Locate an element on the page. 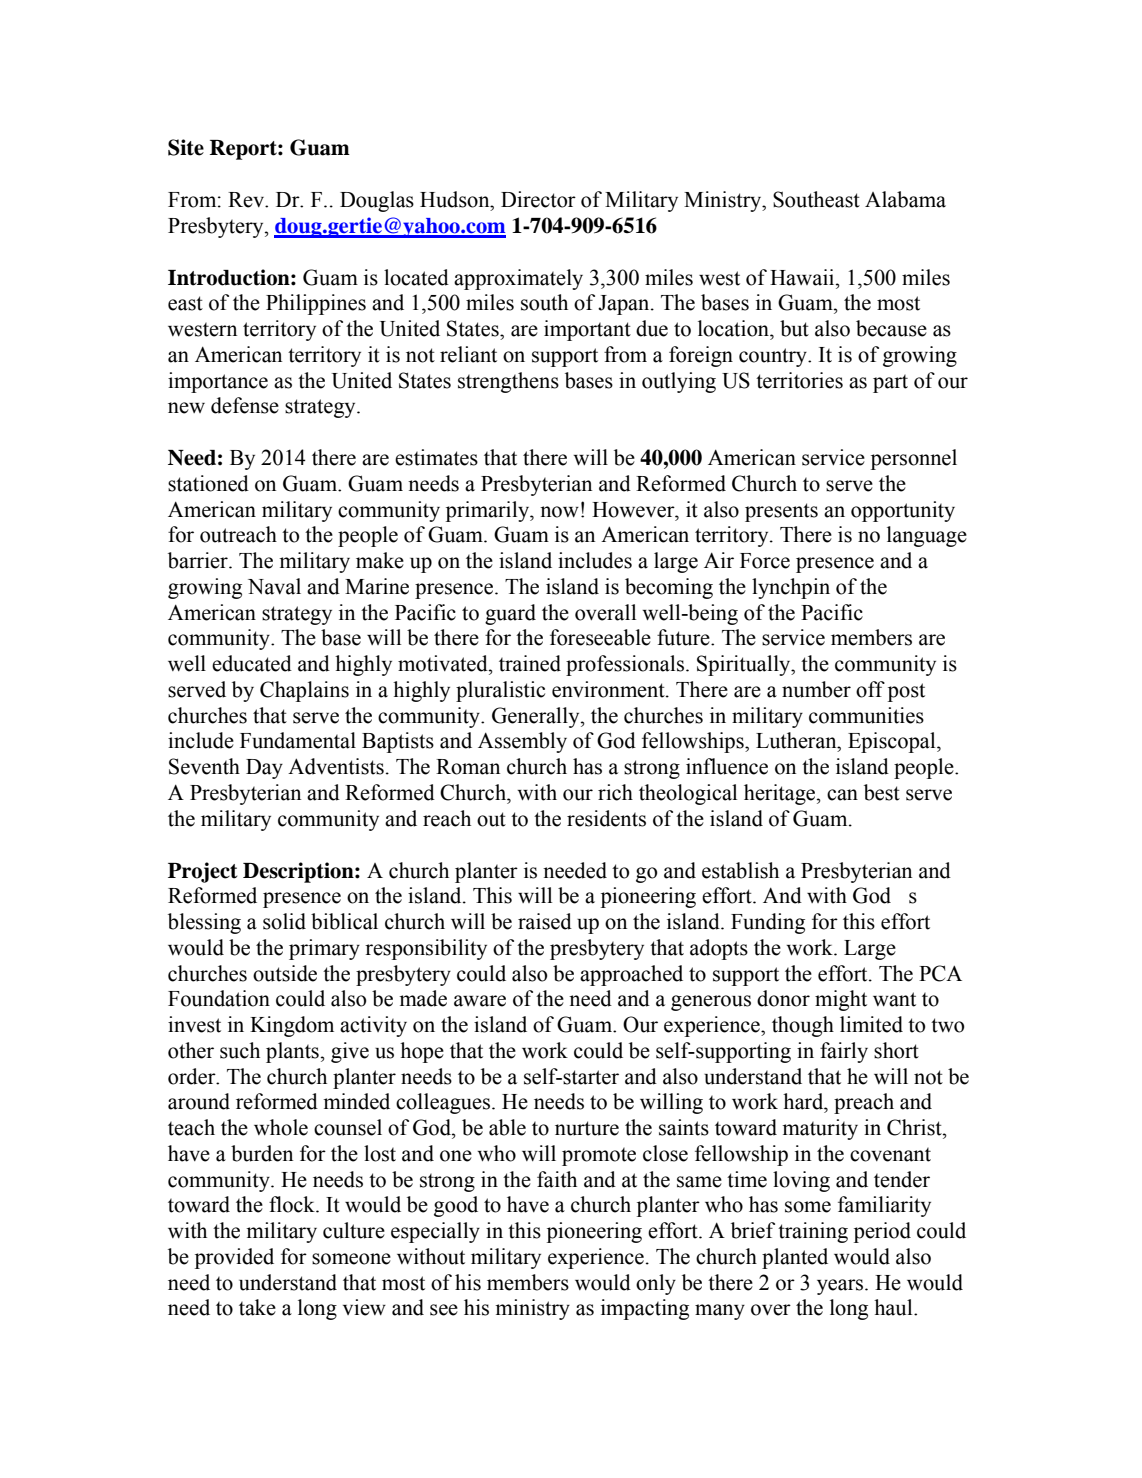  Director is located at coordinates (538, 199).
